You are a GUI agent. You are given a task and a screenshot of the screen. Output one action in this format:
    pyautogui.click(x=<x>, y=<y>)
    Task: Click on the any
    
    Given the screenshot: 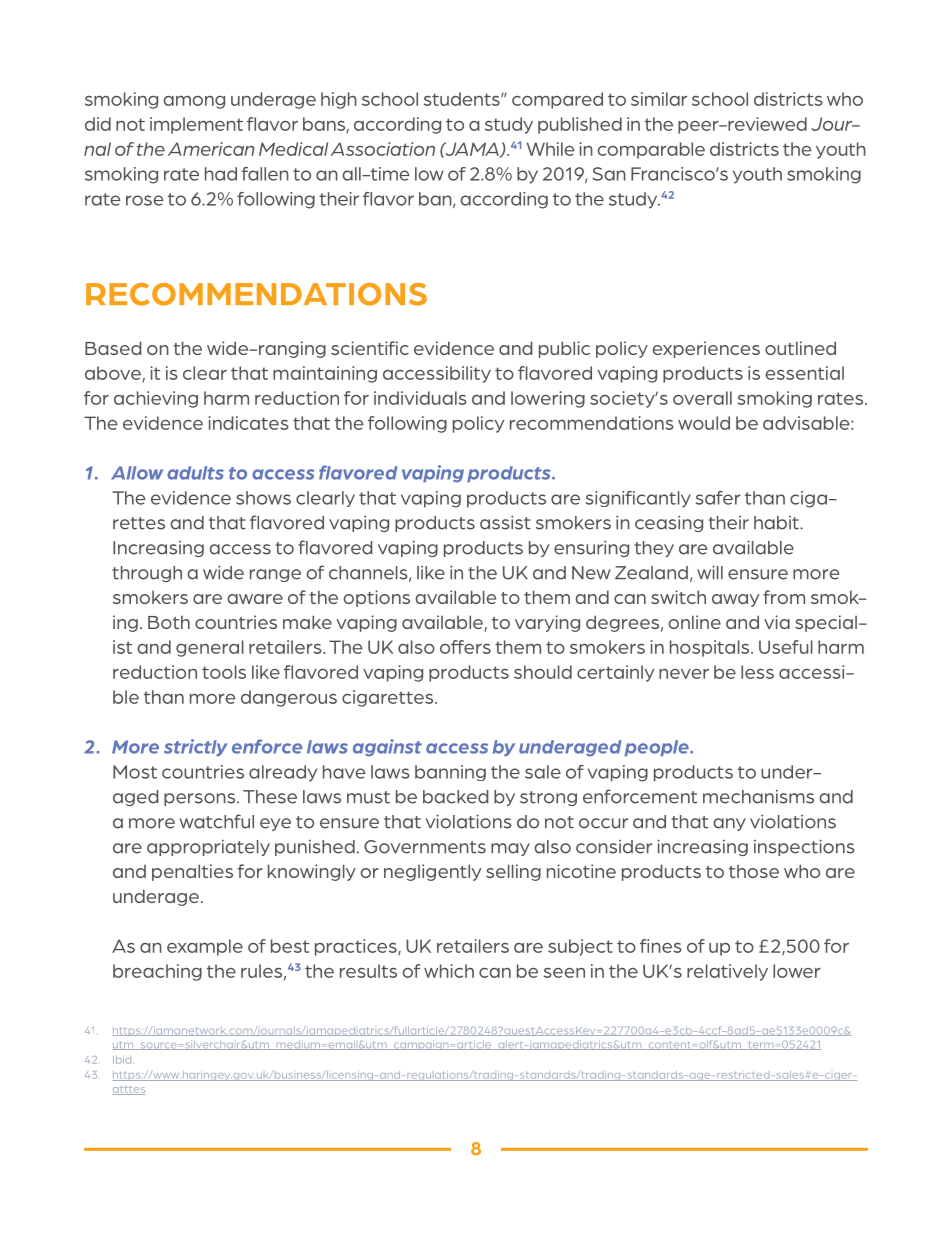 What is the action you would take?
    pyautogui.click(x=729, y=824)
